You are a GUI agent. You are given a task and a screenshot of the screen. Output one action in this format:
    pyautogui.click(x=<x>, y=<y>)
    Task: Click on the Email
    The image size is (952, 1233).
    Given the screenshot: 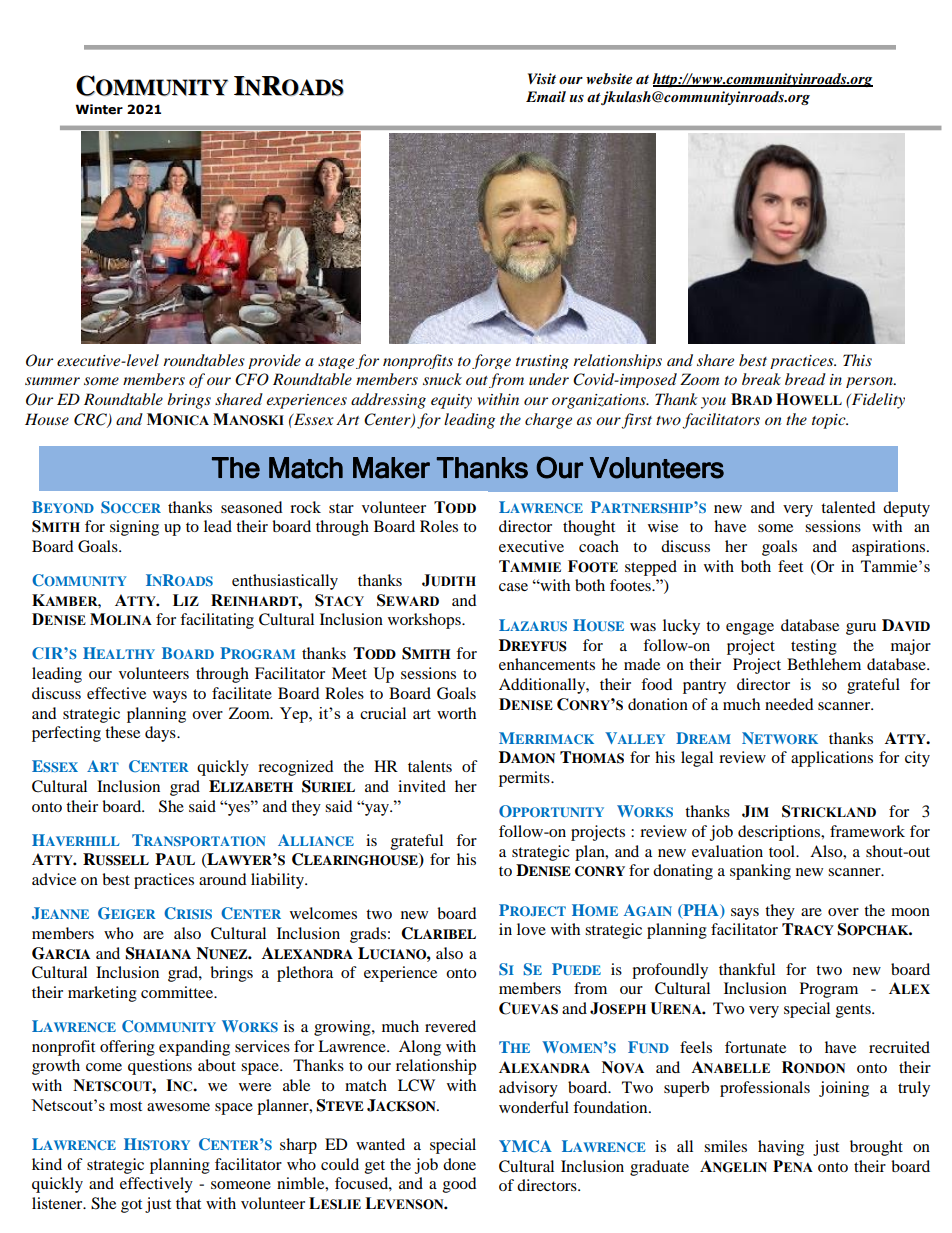 What is the action you would take?
    pyautogui.click(x=546, y=96)
